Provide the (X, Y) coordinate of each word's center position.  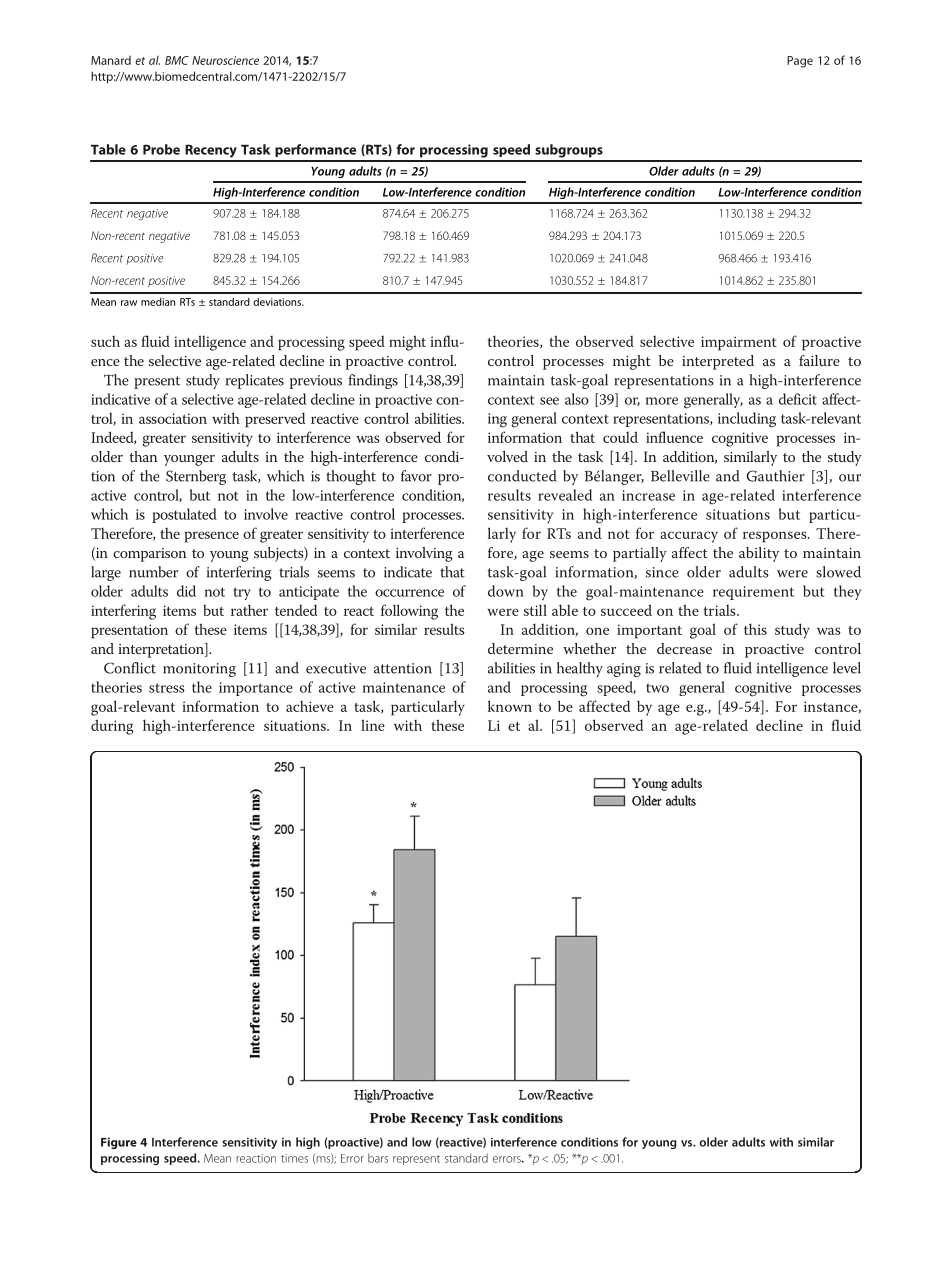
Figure (119, 1143)
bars (378, 1158)
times (294, 1158)
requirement (753, 593)
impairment (738, 343)
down (506, 591)
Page (800, 62)
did (186, 591)
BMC (177, 60)
